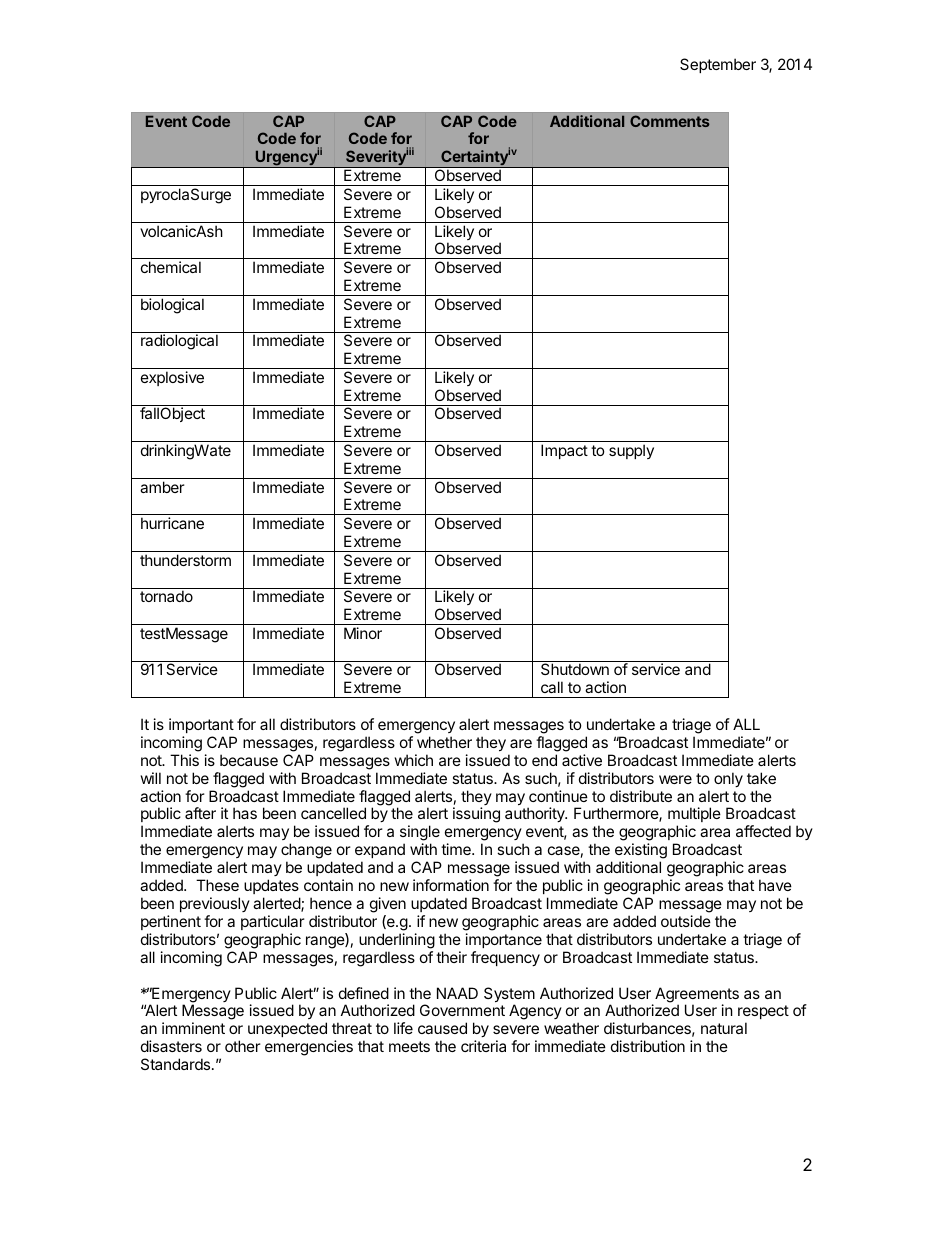  I want to click on thunderstorm, so click(185, 560).
